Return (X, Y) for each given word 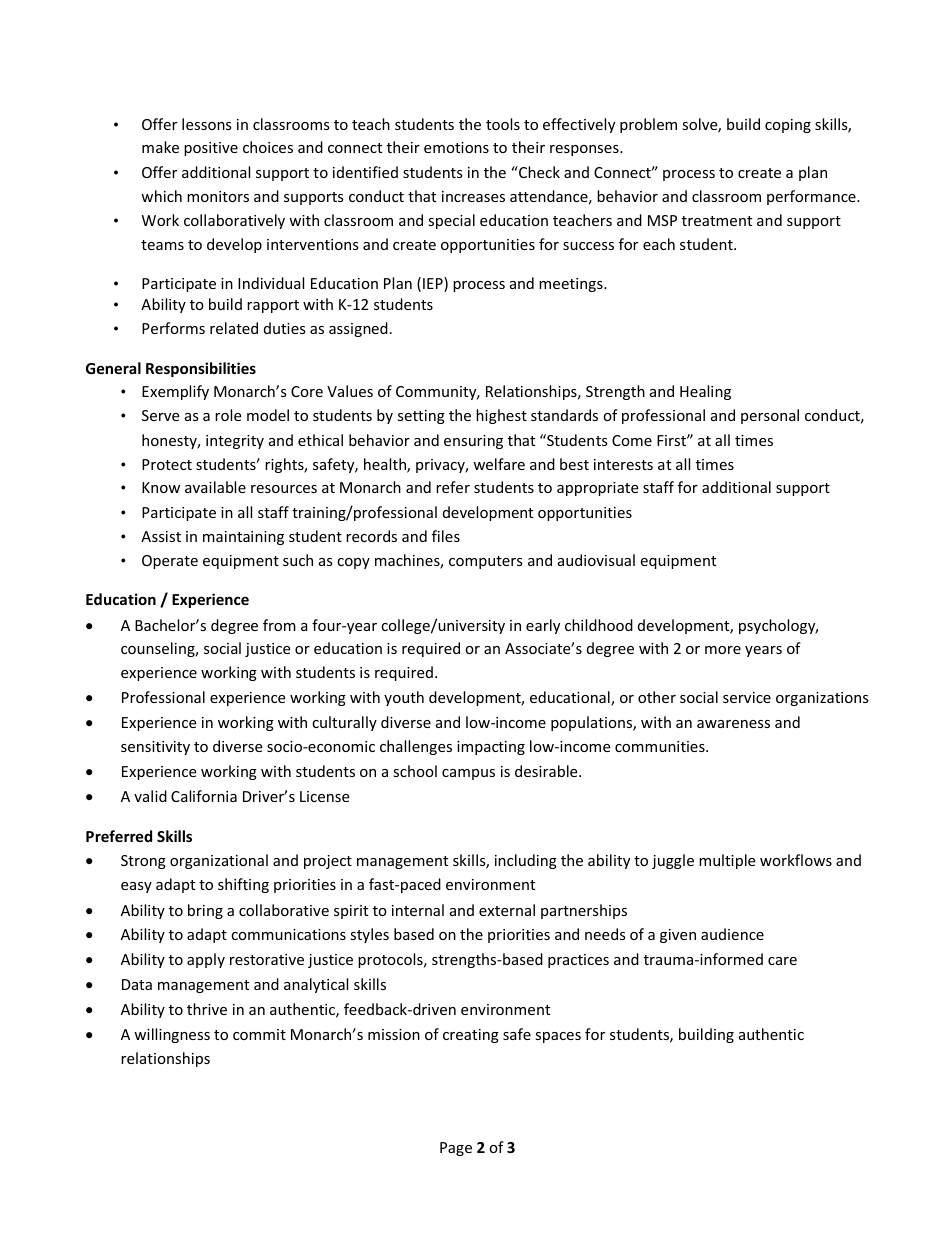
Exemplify (175, 392)
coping (788, 126)
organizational (219, 861)
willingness (172, 1035)
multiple (727, 861)
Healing (705, 392)
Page (456, 1149)
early (543, 626)
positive (211, 149)
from (279, 625)
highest (501, 416)
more (723, 650)
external (507, 910)
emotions (456, 147)
